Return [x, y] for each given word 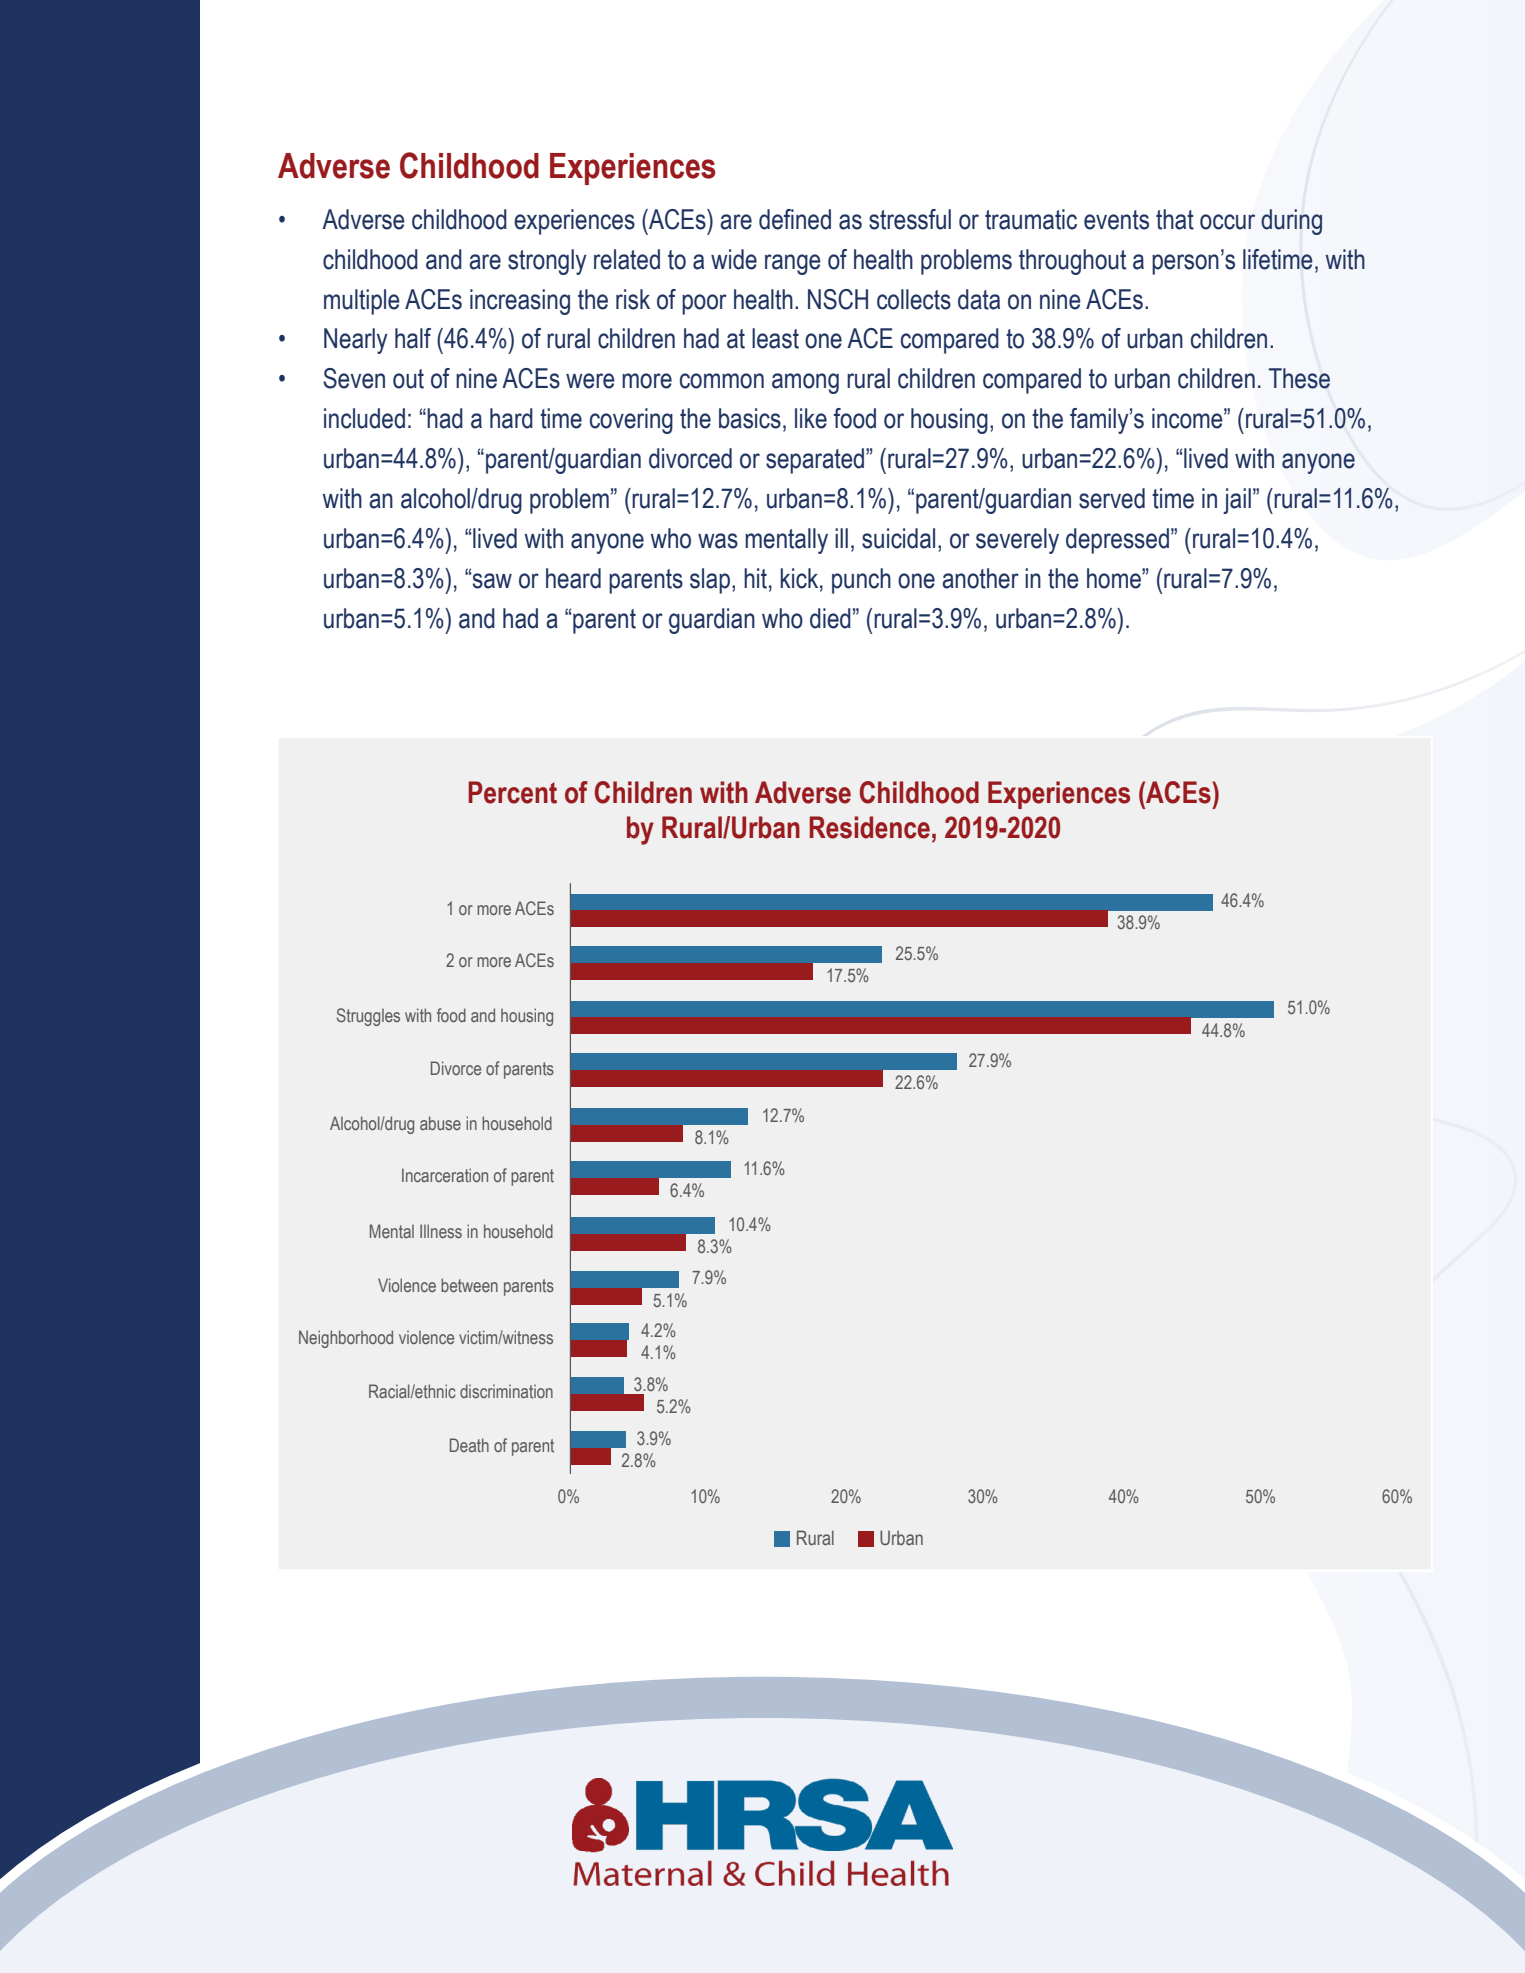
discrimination [506, 1391]
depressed [1117, 541]
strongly [547, 262]
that [1175, 219]
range [793, 264]
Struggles [368, 1017]
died [830, 618]
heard [573, 578]
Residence [869, 827]
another [980, 578]
